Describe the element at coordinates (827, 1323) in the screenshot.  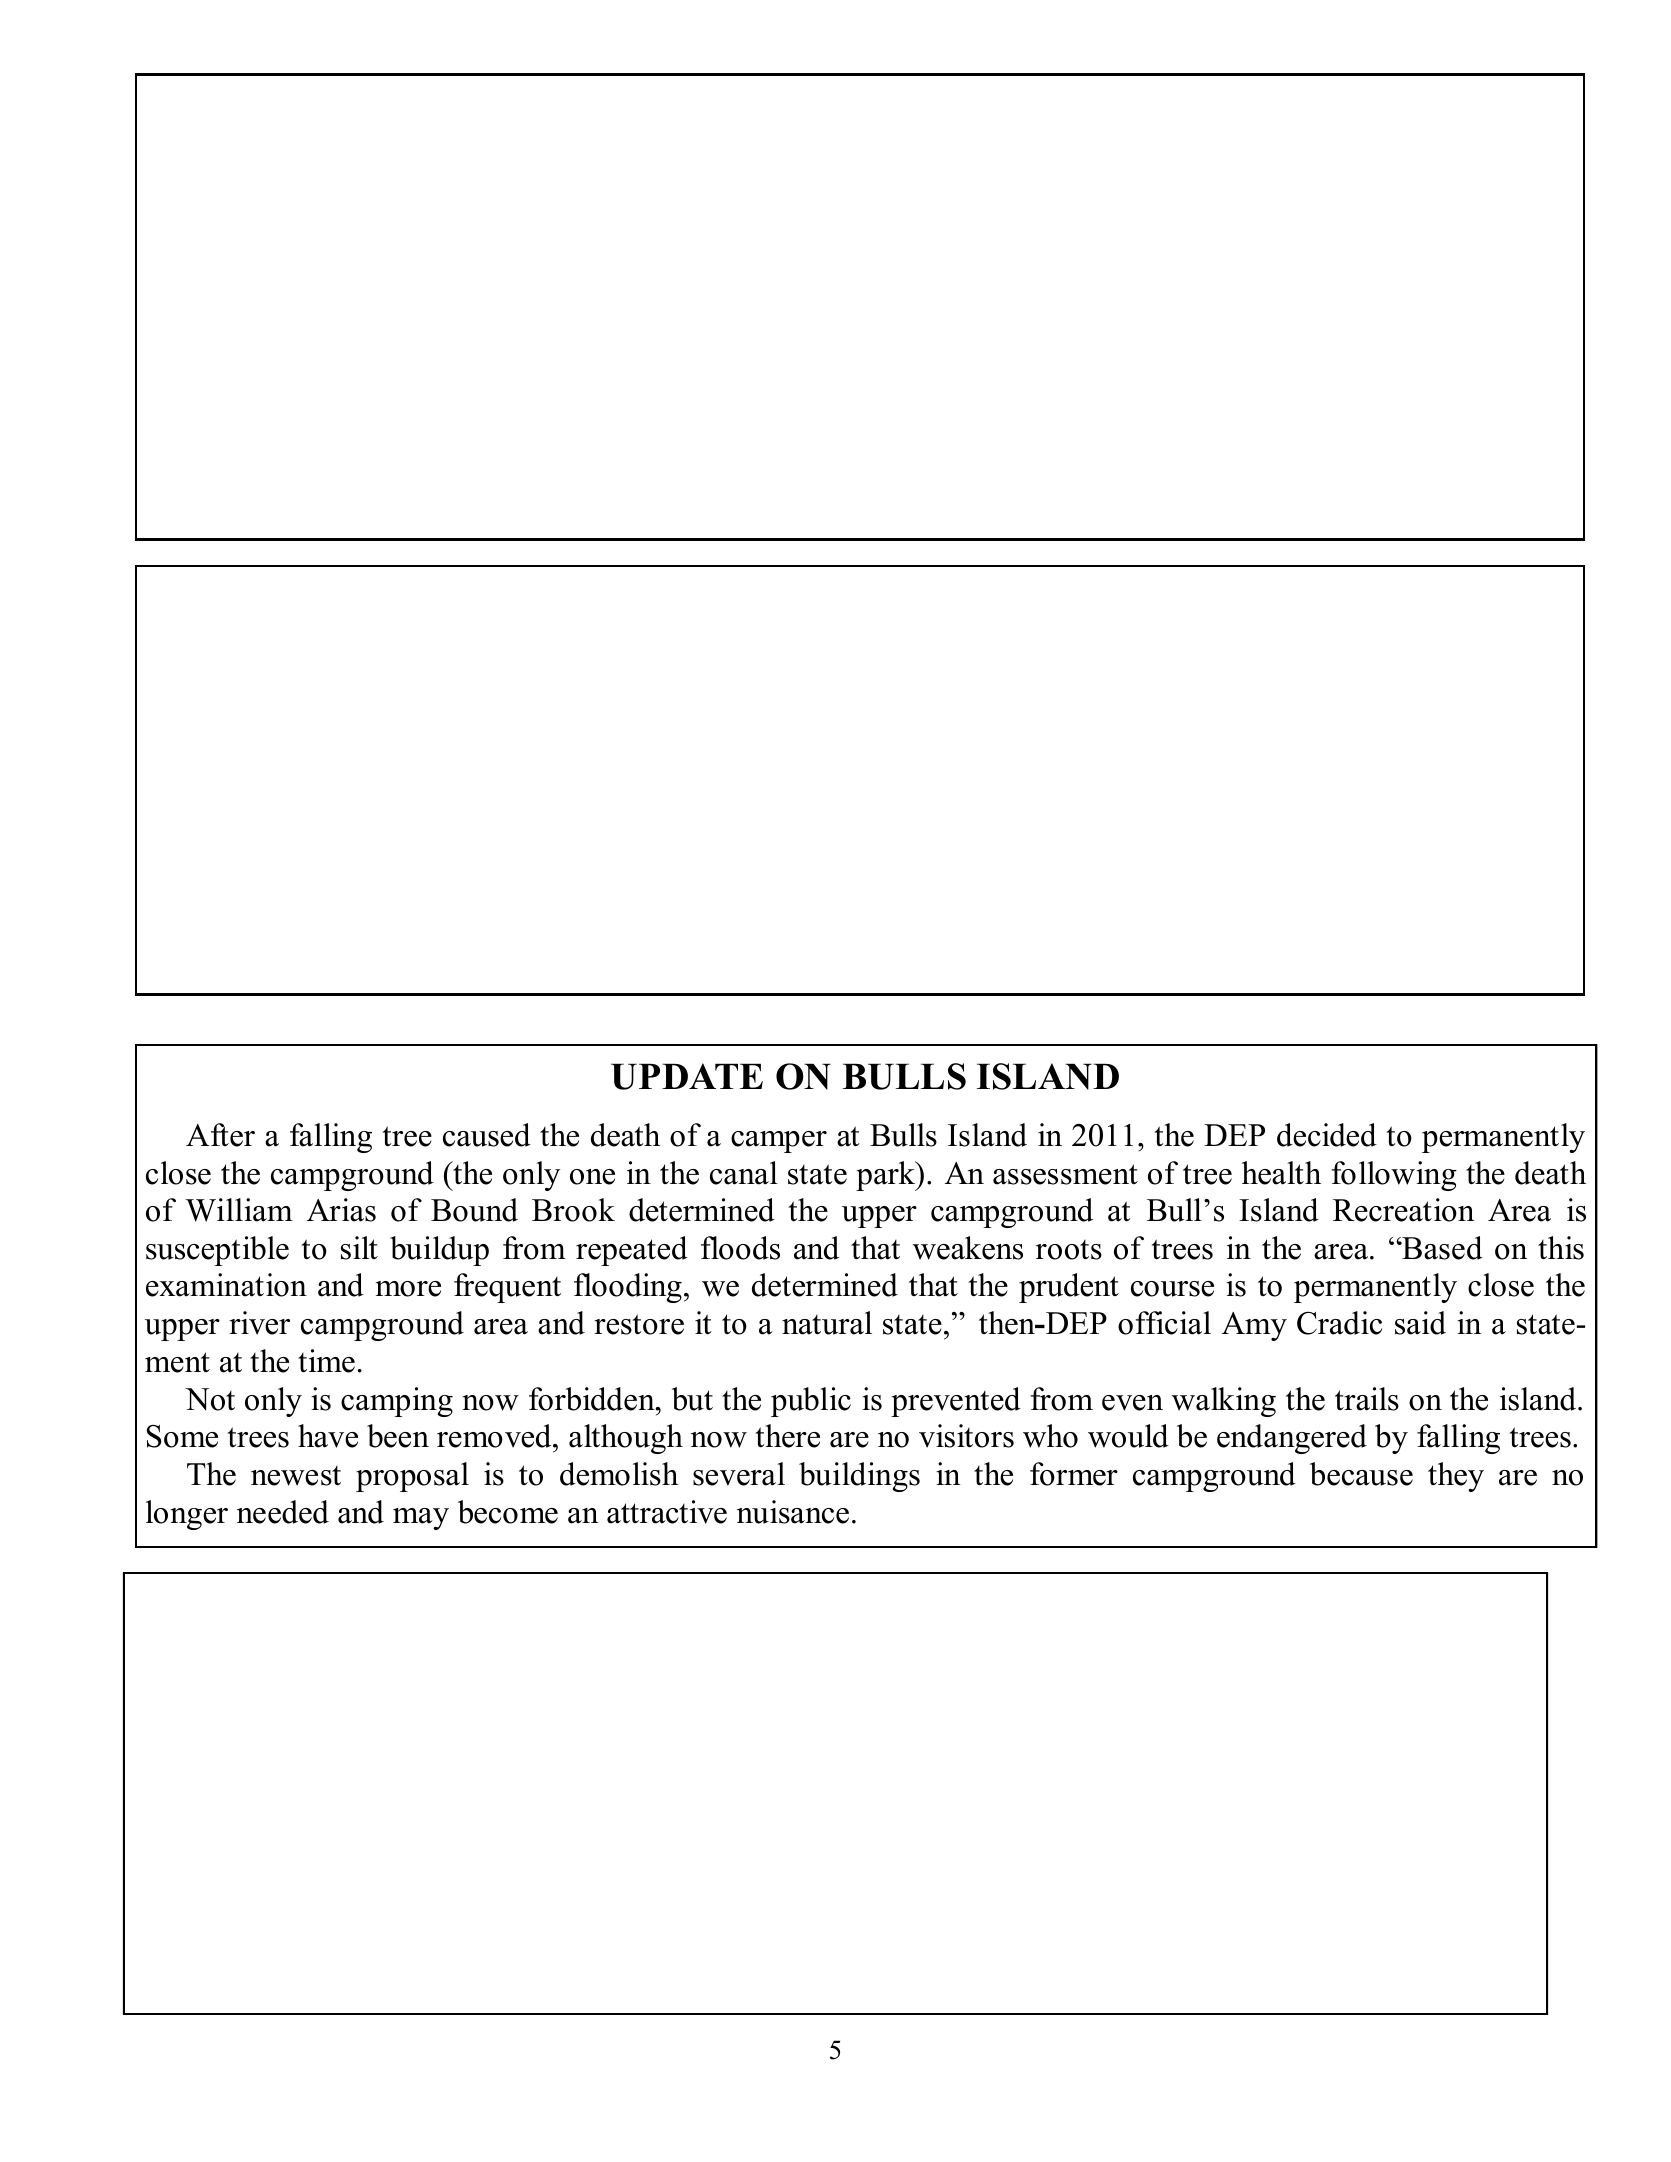
I see `natural` at that location.
